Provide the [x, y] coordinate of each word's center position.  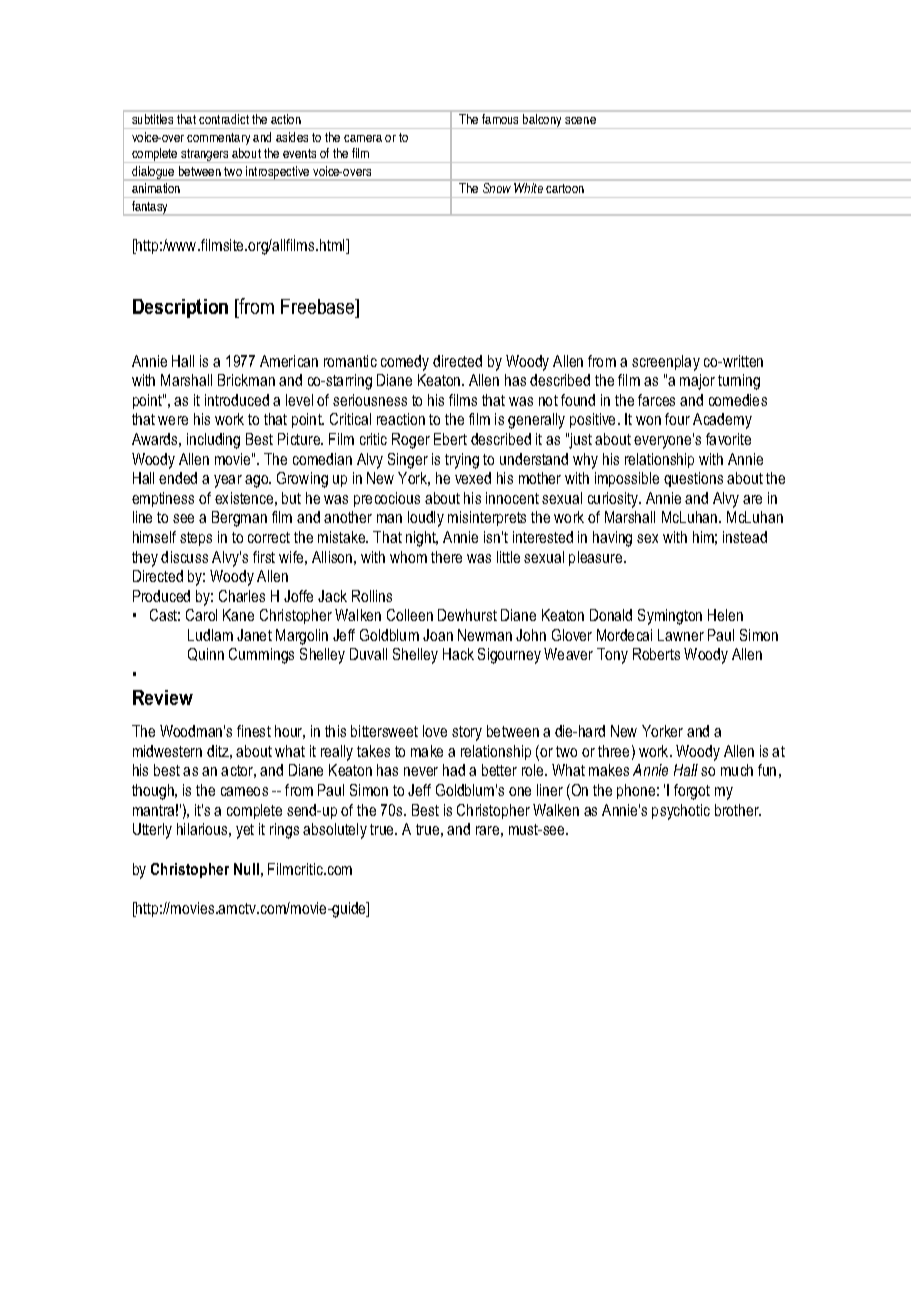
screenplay [666, 363]
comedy [405, 363]
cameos [244, 791]
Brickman [246, 380]
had [454, 770]
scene [580, 120]
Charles [242, 596]
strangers [205, 156]
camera [363, 138]
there [446, 557]
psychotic [681, 812]
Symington [670, 617]
